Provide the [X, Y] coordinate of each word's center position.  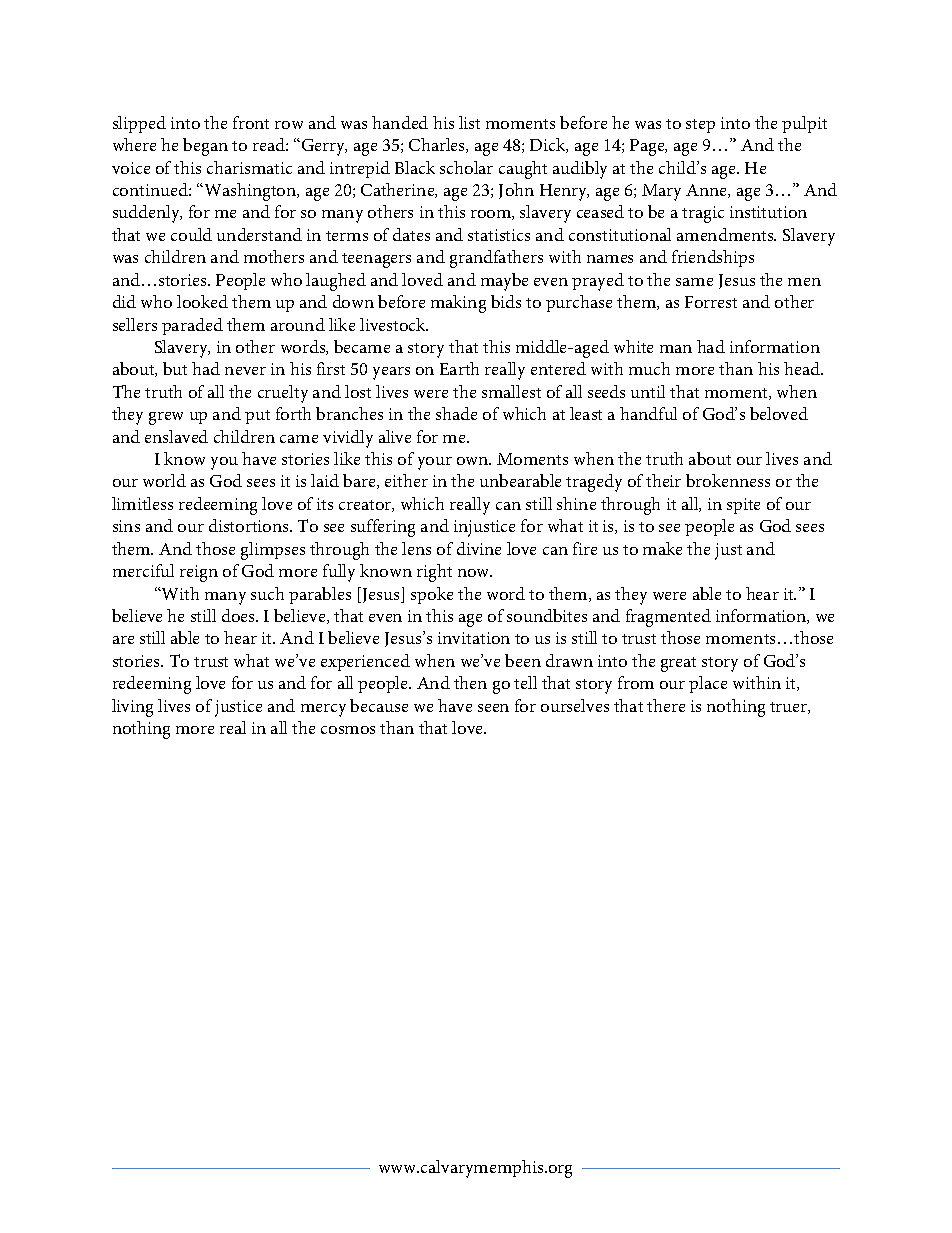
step [700, 126]
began [205, 147]
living [132, 708]
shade [456, 413]
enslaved [176, 436]
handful [648, 413]
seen [493, 708]
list [469, 122]
